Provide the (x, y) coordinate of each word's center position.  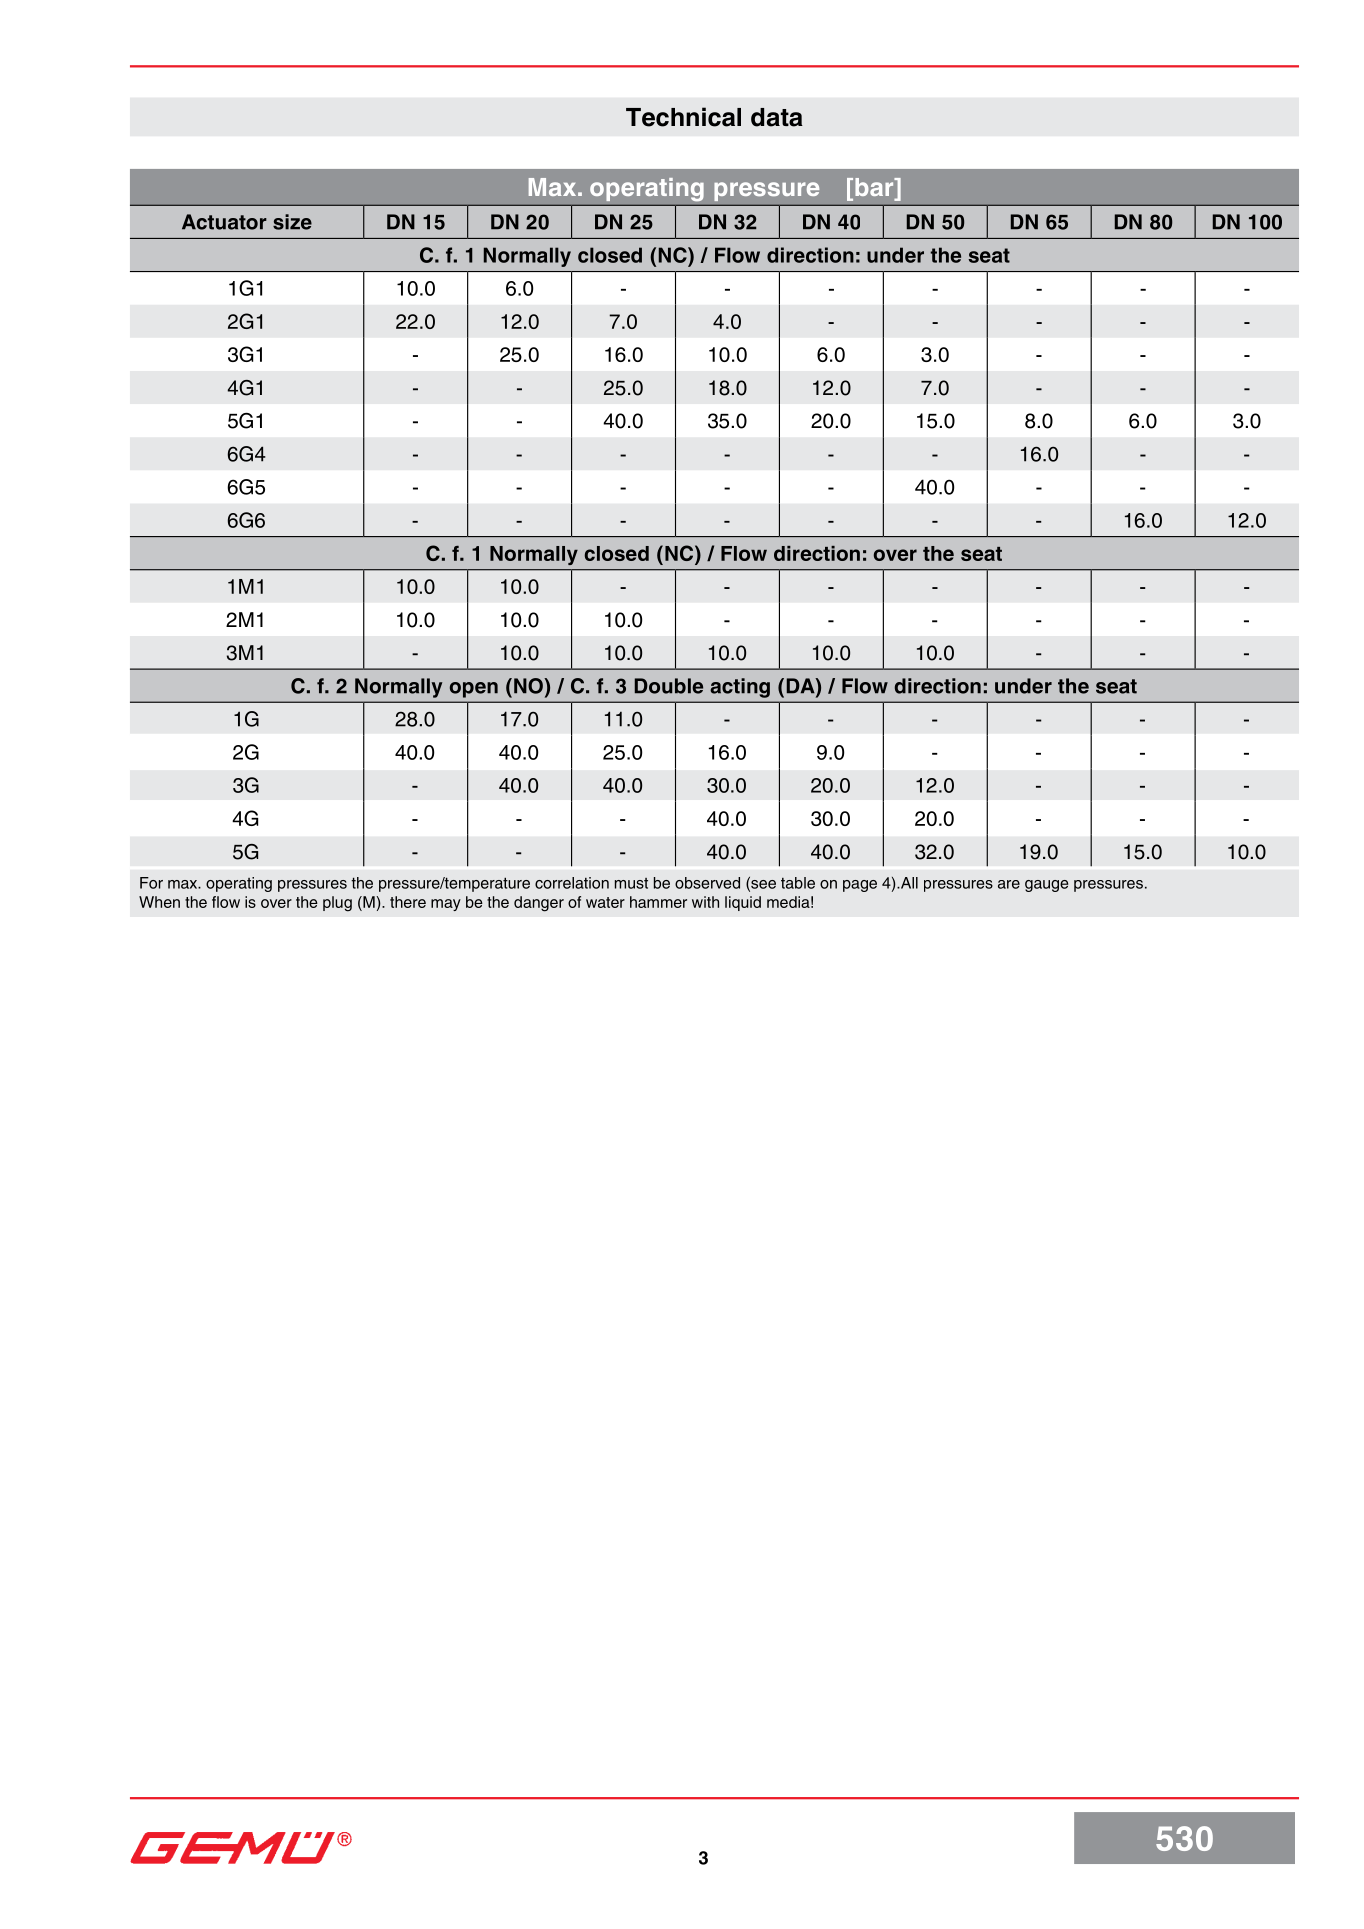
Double (669, 686)
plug (337, 904)
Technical (683, 117)
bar (875, 188)
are (1009, 884)
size (292, 222)
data (777, 117)
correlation (572, 883)
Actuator (224, 222)
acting (740, 688)
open (474, 690)
